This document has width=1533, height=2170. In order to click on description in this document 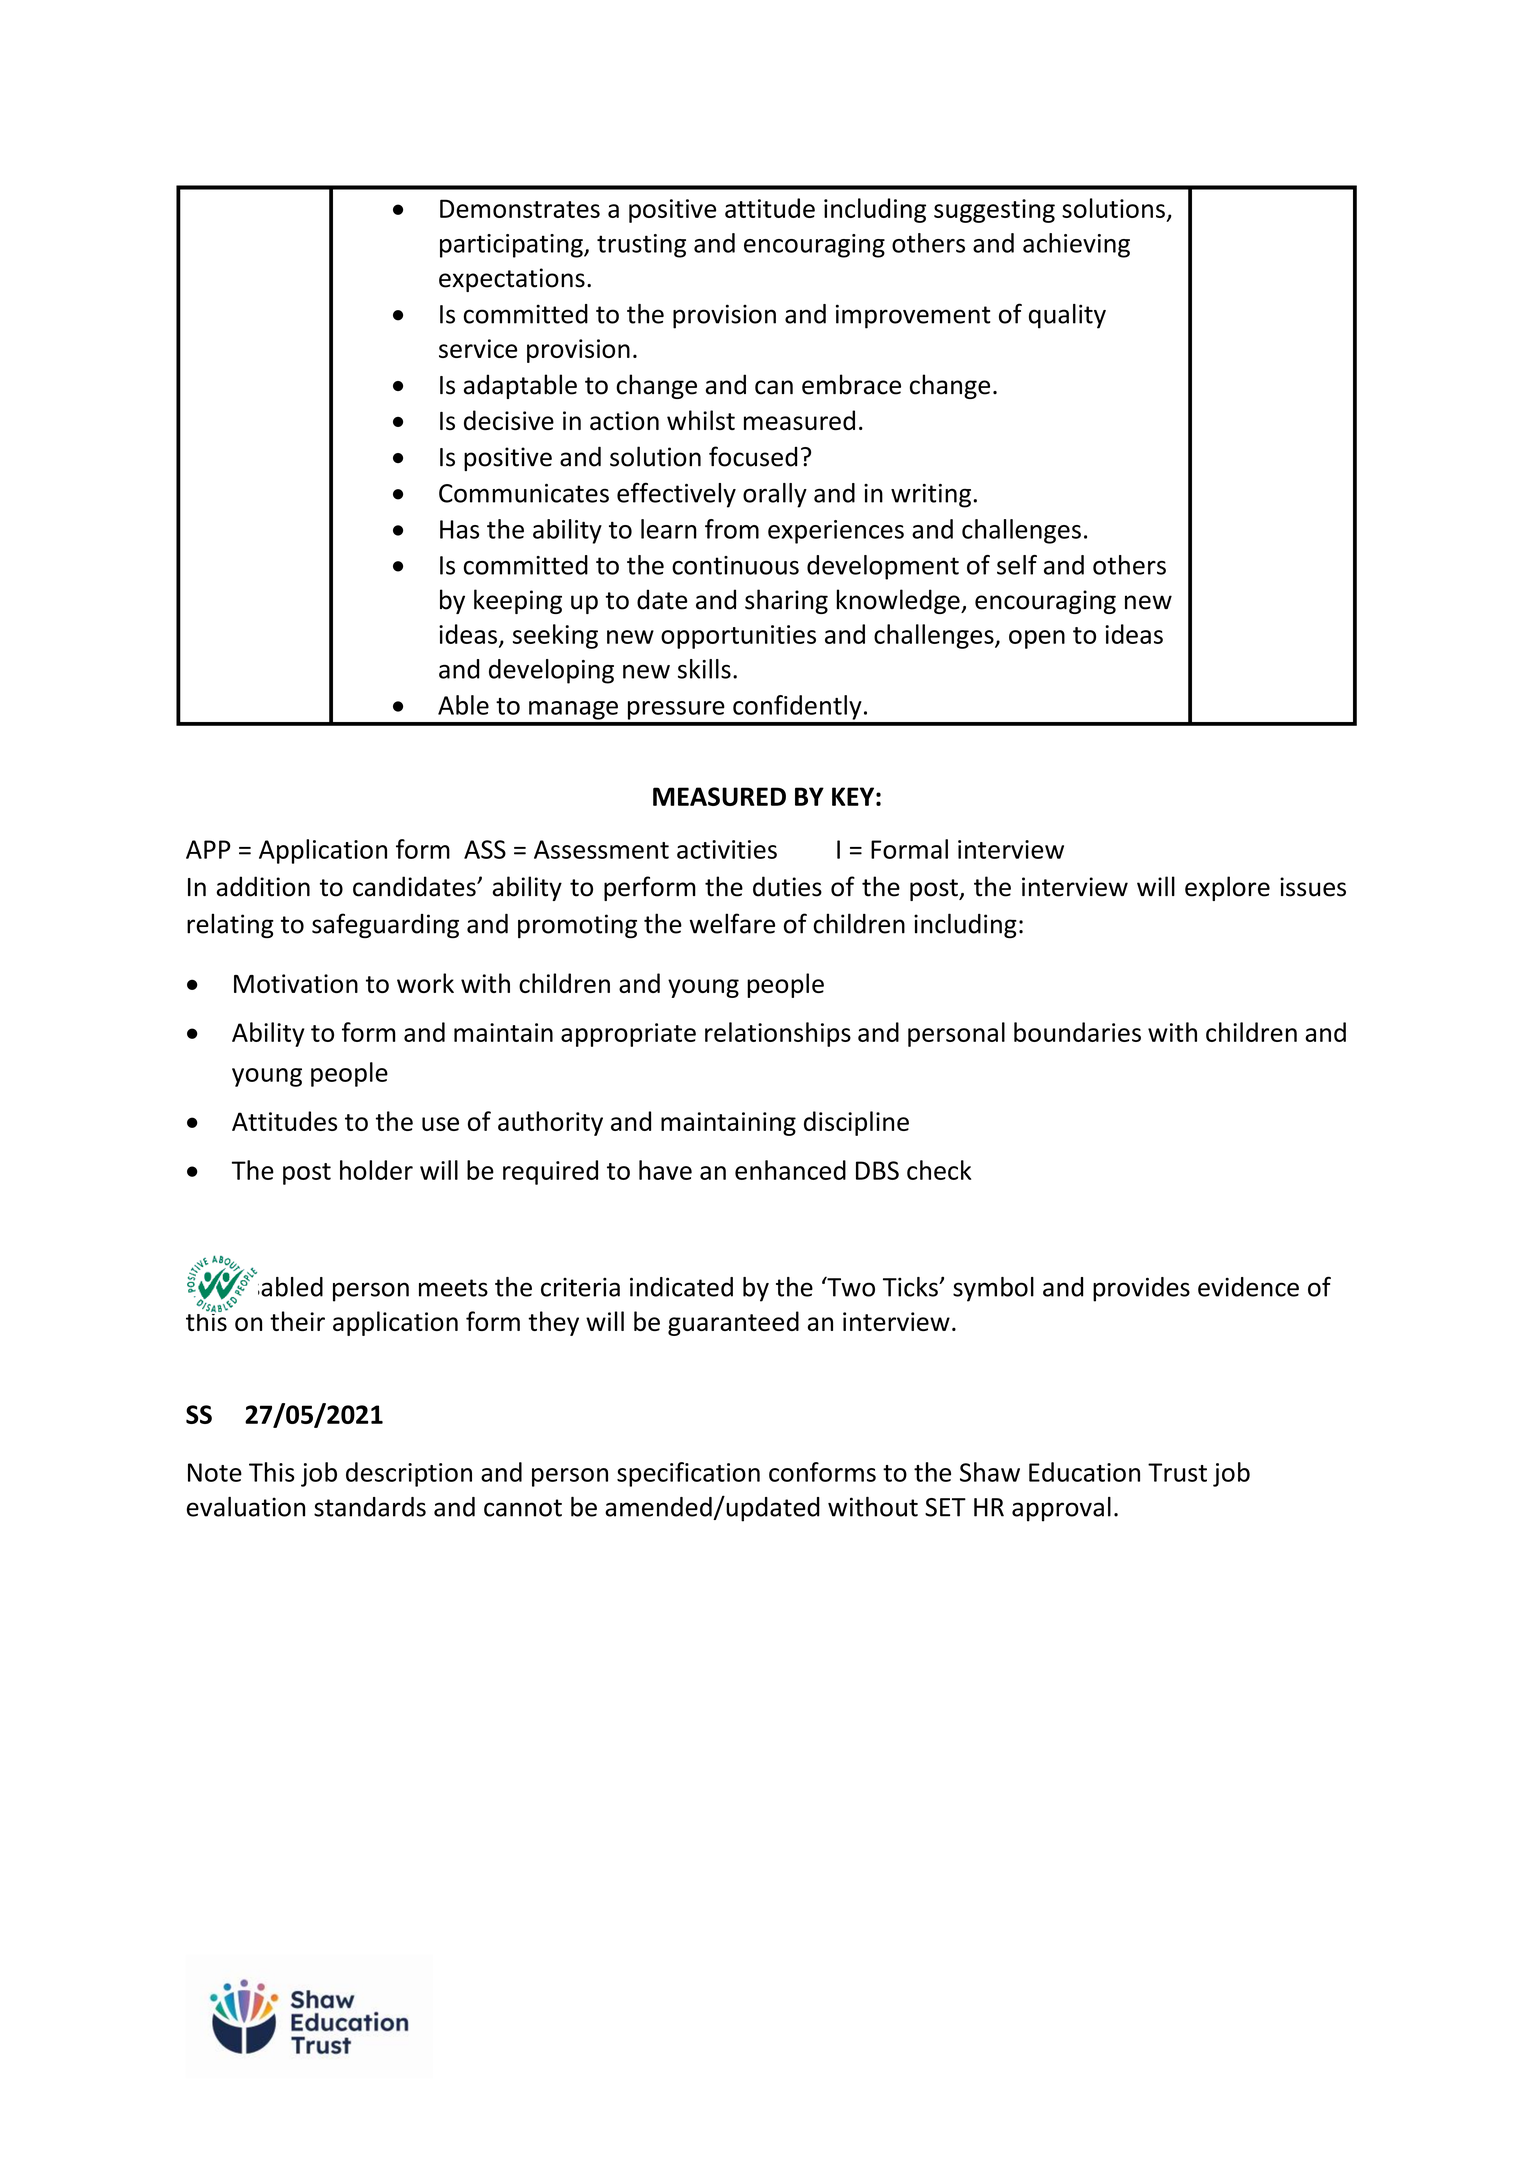, I will do `click(409, 1474)`.
